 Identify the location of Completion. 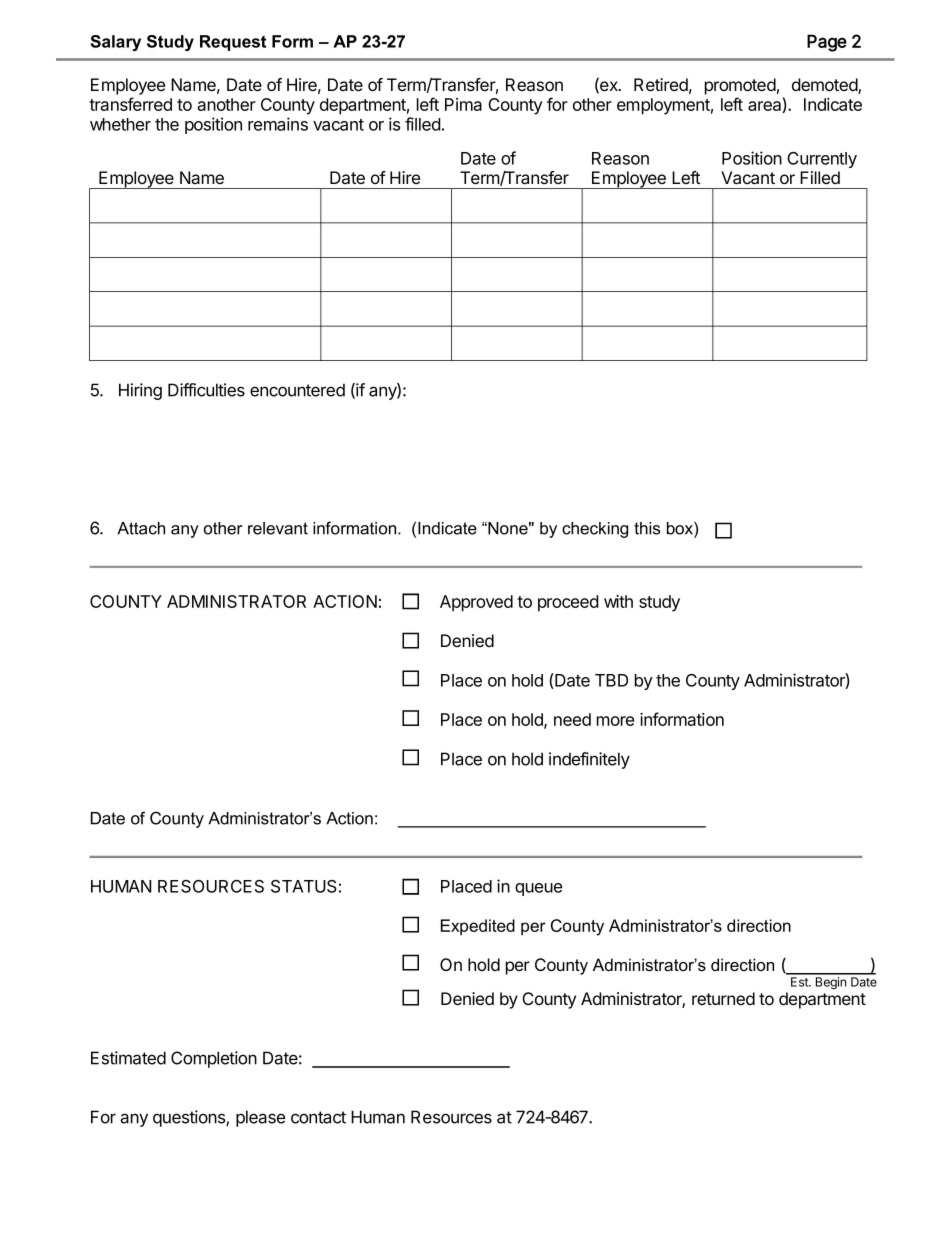
(214, 1059).
